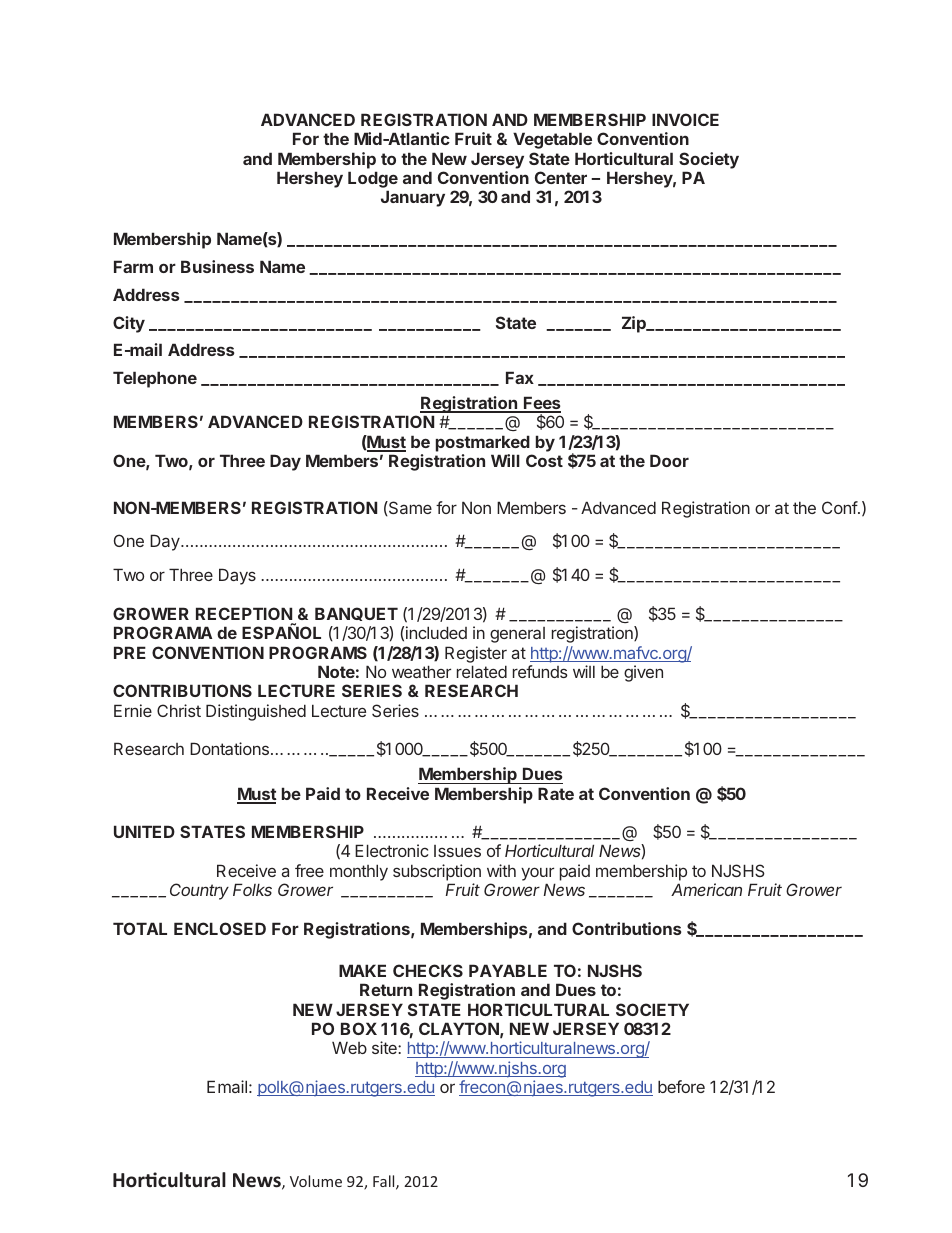 The height and width of the screenshot is (1233, 952). Describe the element at coordinates (552, 140) in the screenshot. I see `Vegetable` at that location.
